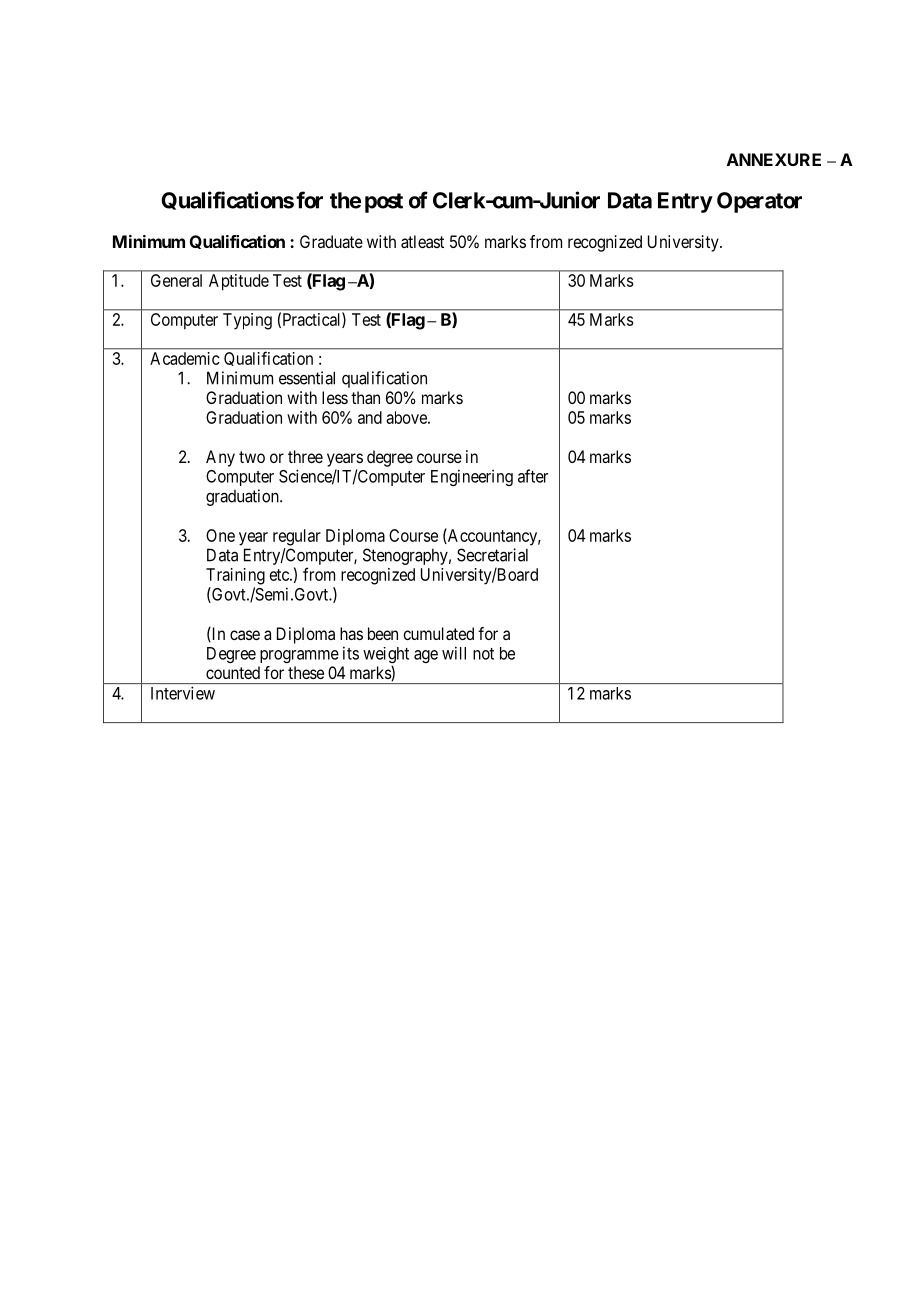 The width and height of the image is (924, 1308). What do you see at coordinates (331, 241) in the image?
I see `Graduate` at bounding box center [331, 241].
